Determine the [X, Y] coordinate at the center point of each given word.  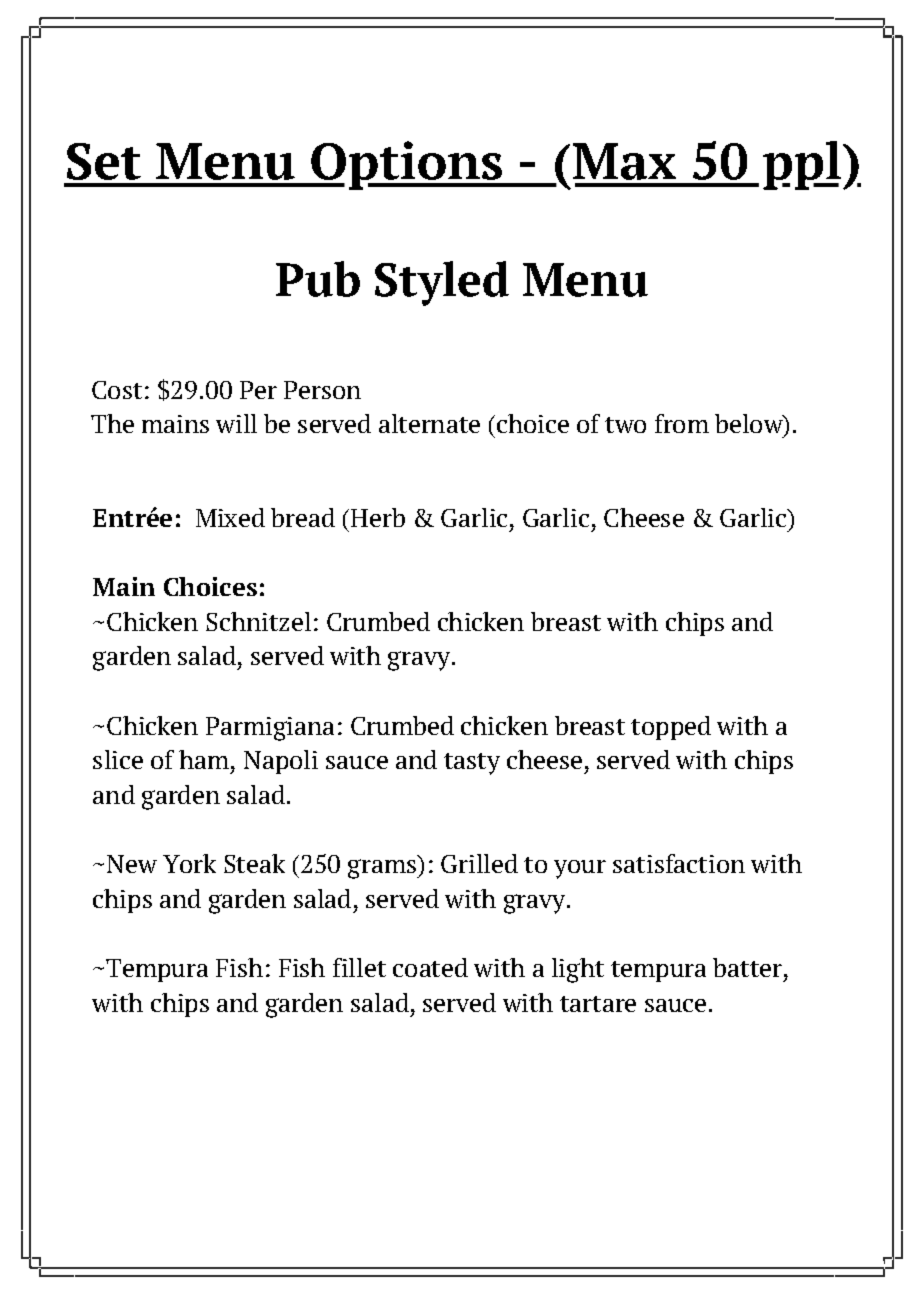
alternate [429, 423]
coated [430, 967]
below [750, 425]
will [236, 423]
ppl [802, 165]
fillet [359, 967]
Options [406, 165]
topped [671, 728]
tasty [472, 764]
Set [104, 161]
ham [204, 759]
